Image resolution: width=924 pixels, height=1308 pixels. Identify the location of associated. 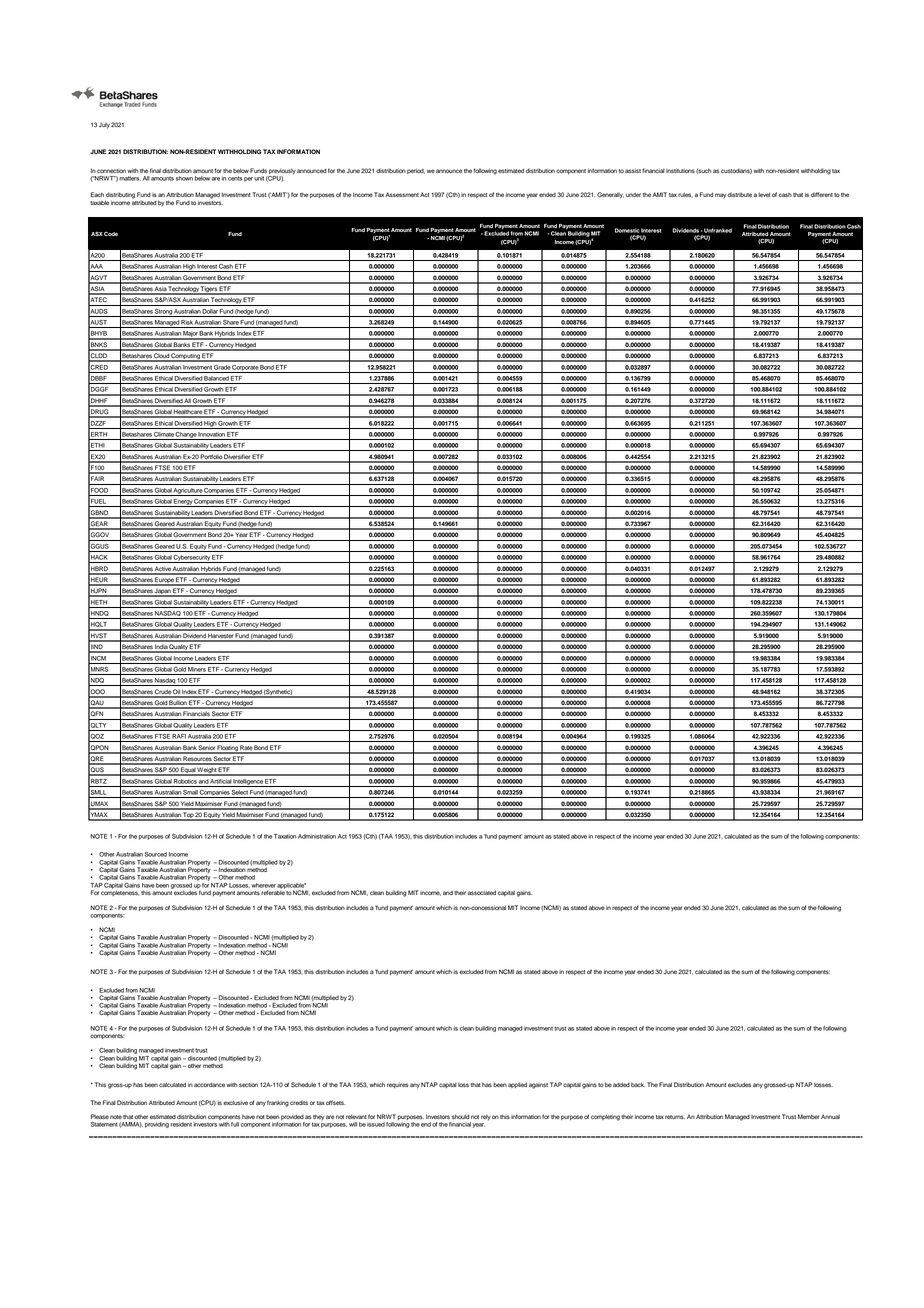
(482, 892).
